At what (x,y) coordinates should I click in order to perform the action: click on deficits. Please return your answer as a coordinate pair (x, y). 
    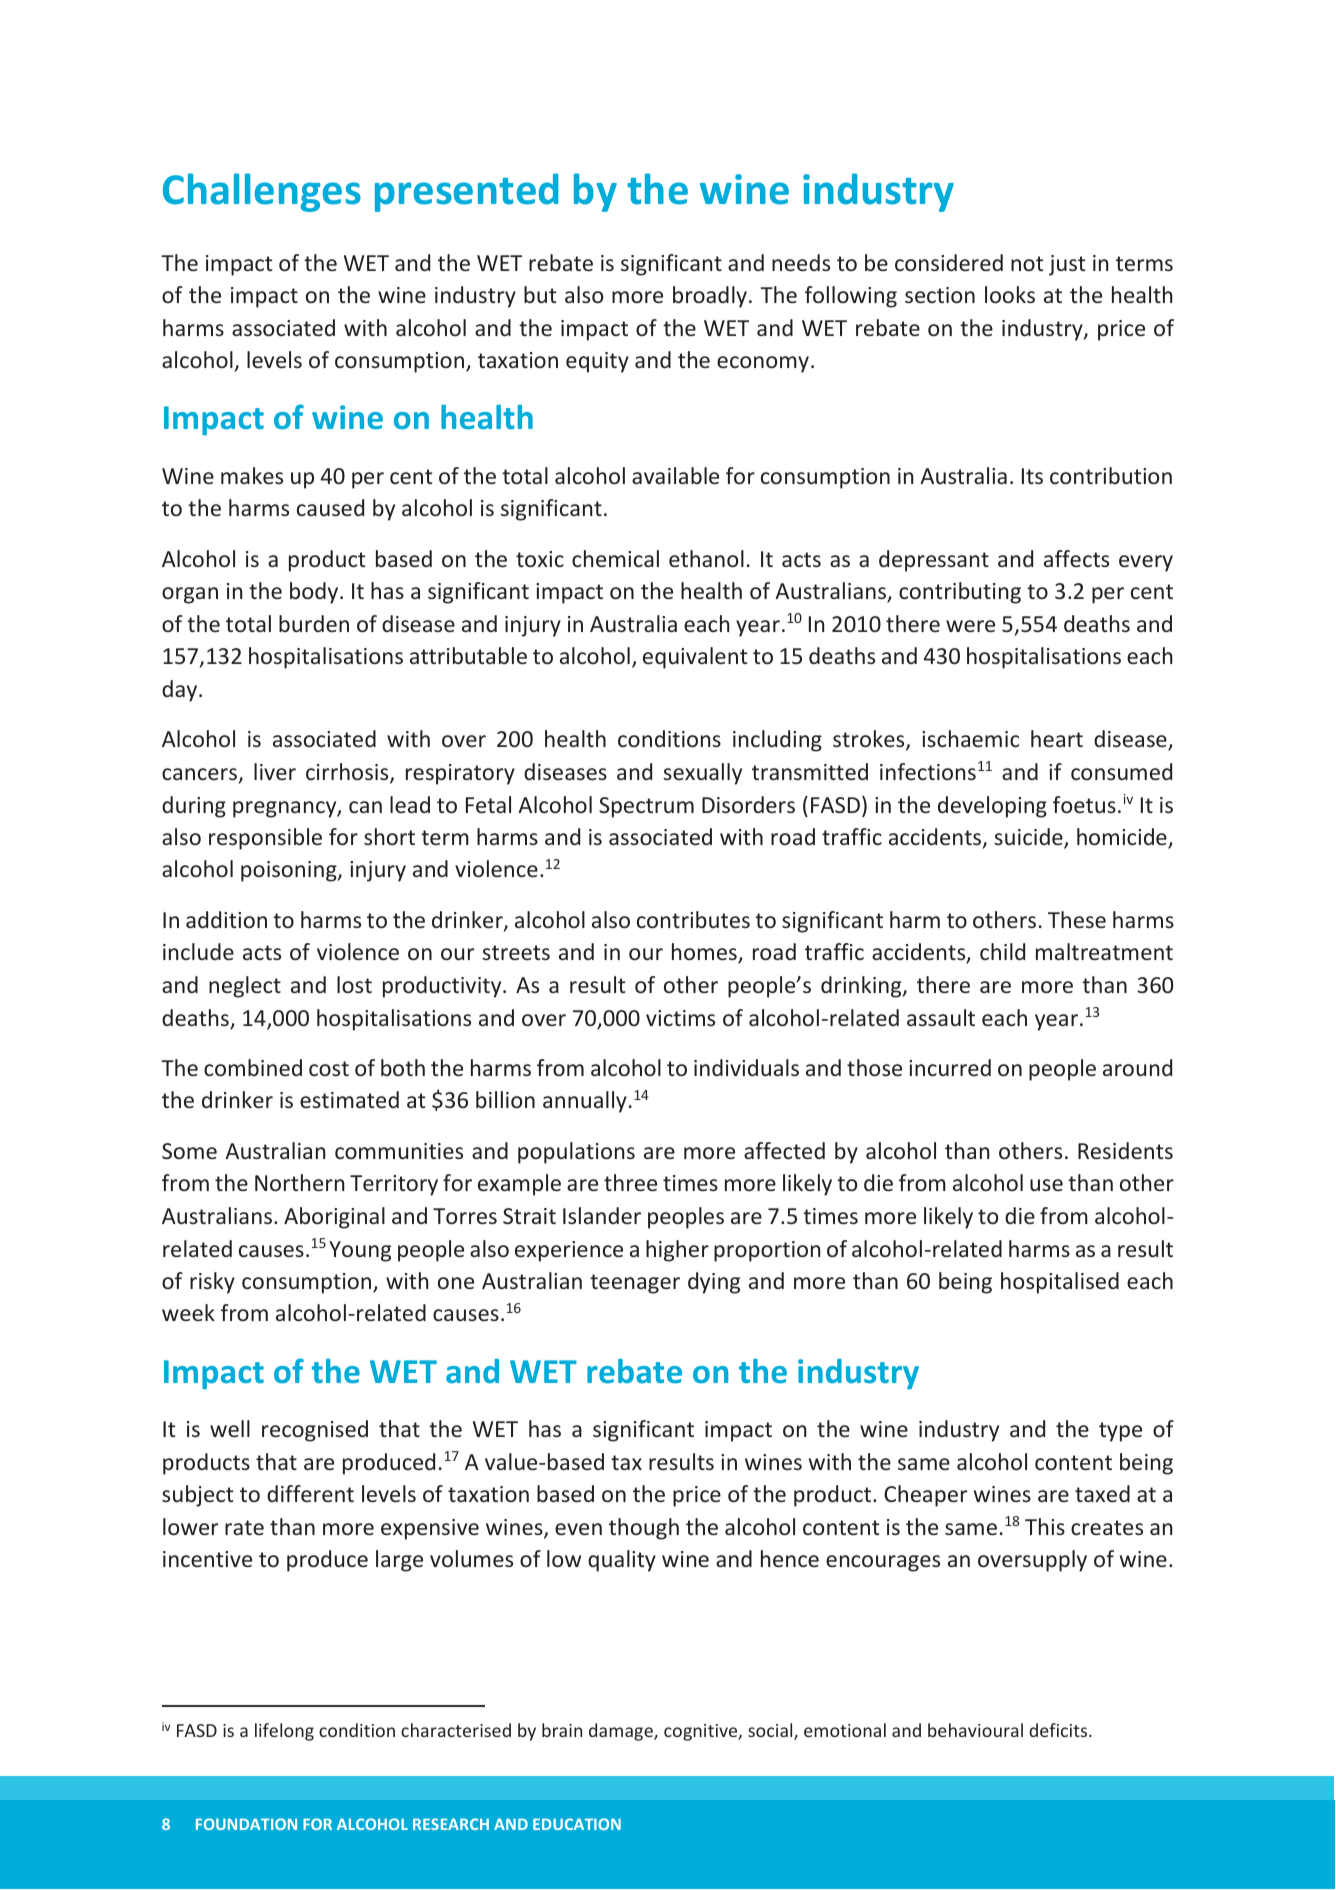
    Looking at the image, I should click on (1059, 1730).
